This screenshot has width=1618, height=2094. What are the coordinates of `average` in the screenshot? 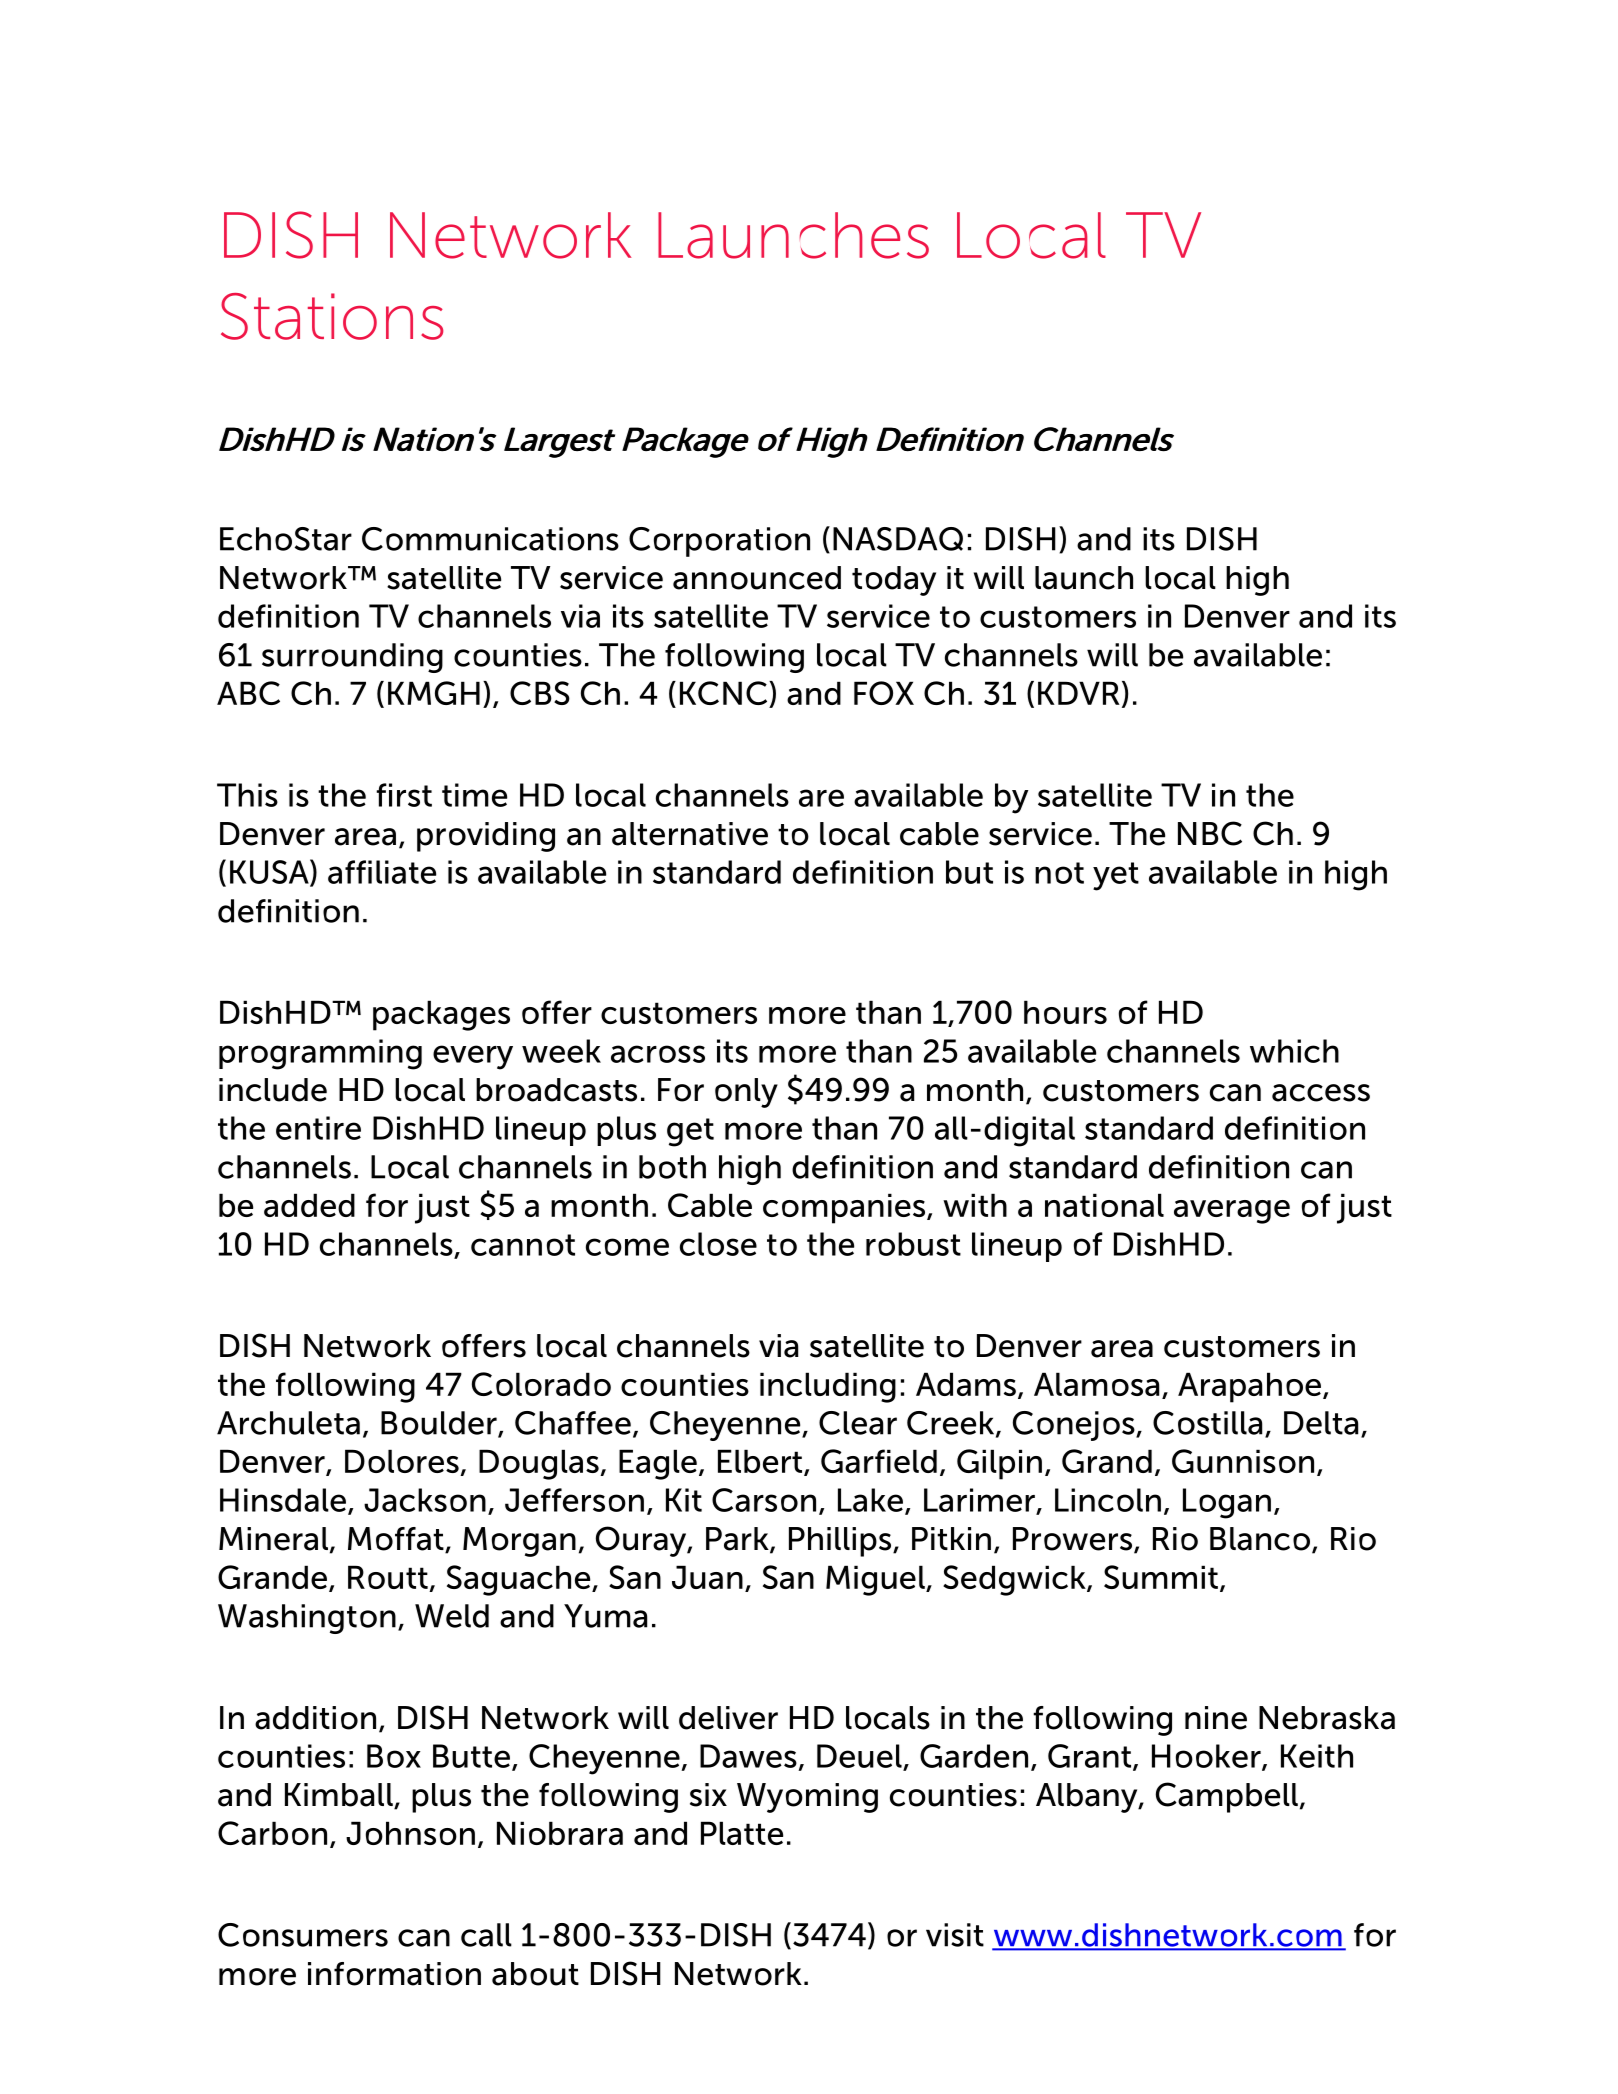 It's located at (1232, 1212).
